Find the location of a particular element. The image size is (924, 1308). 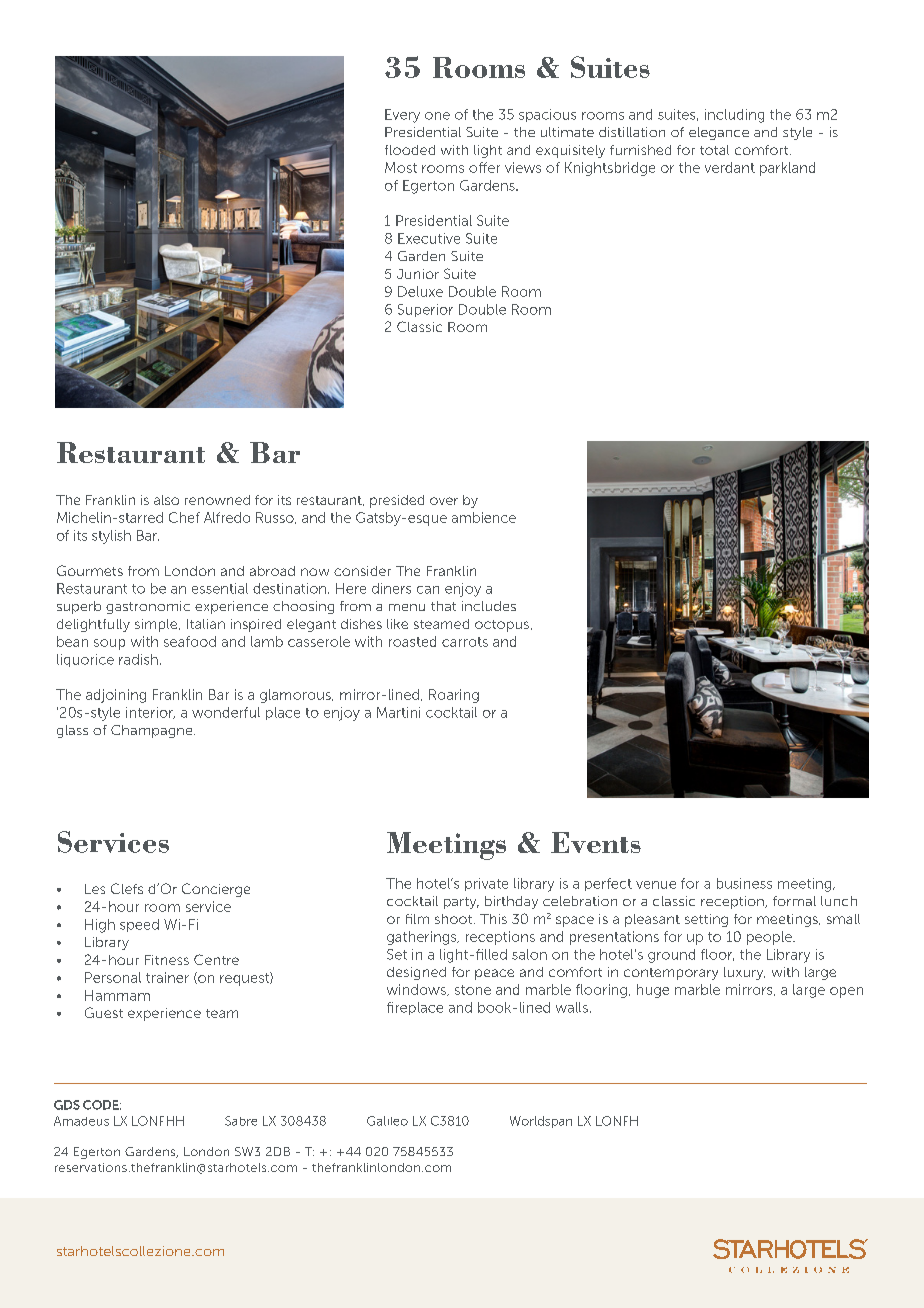

stone is located at coordinates (473, 990).
